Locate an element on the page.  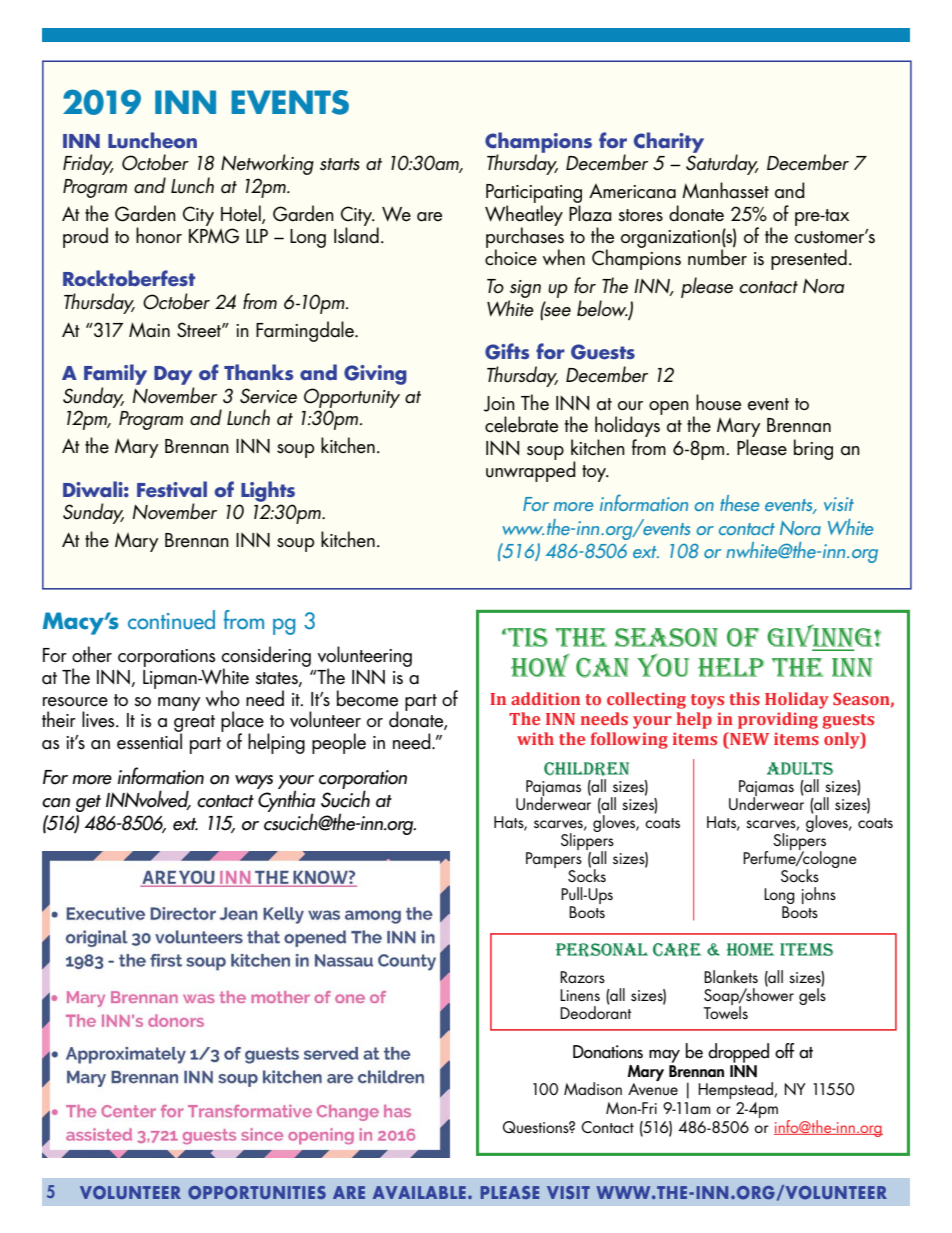
starts is located at coordinates (340, 164).
